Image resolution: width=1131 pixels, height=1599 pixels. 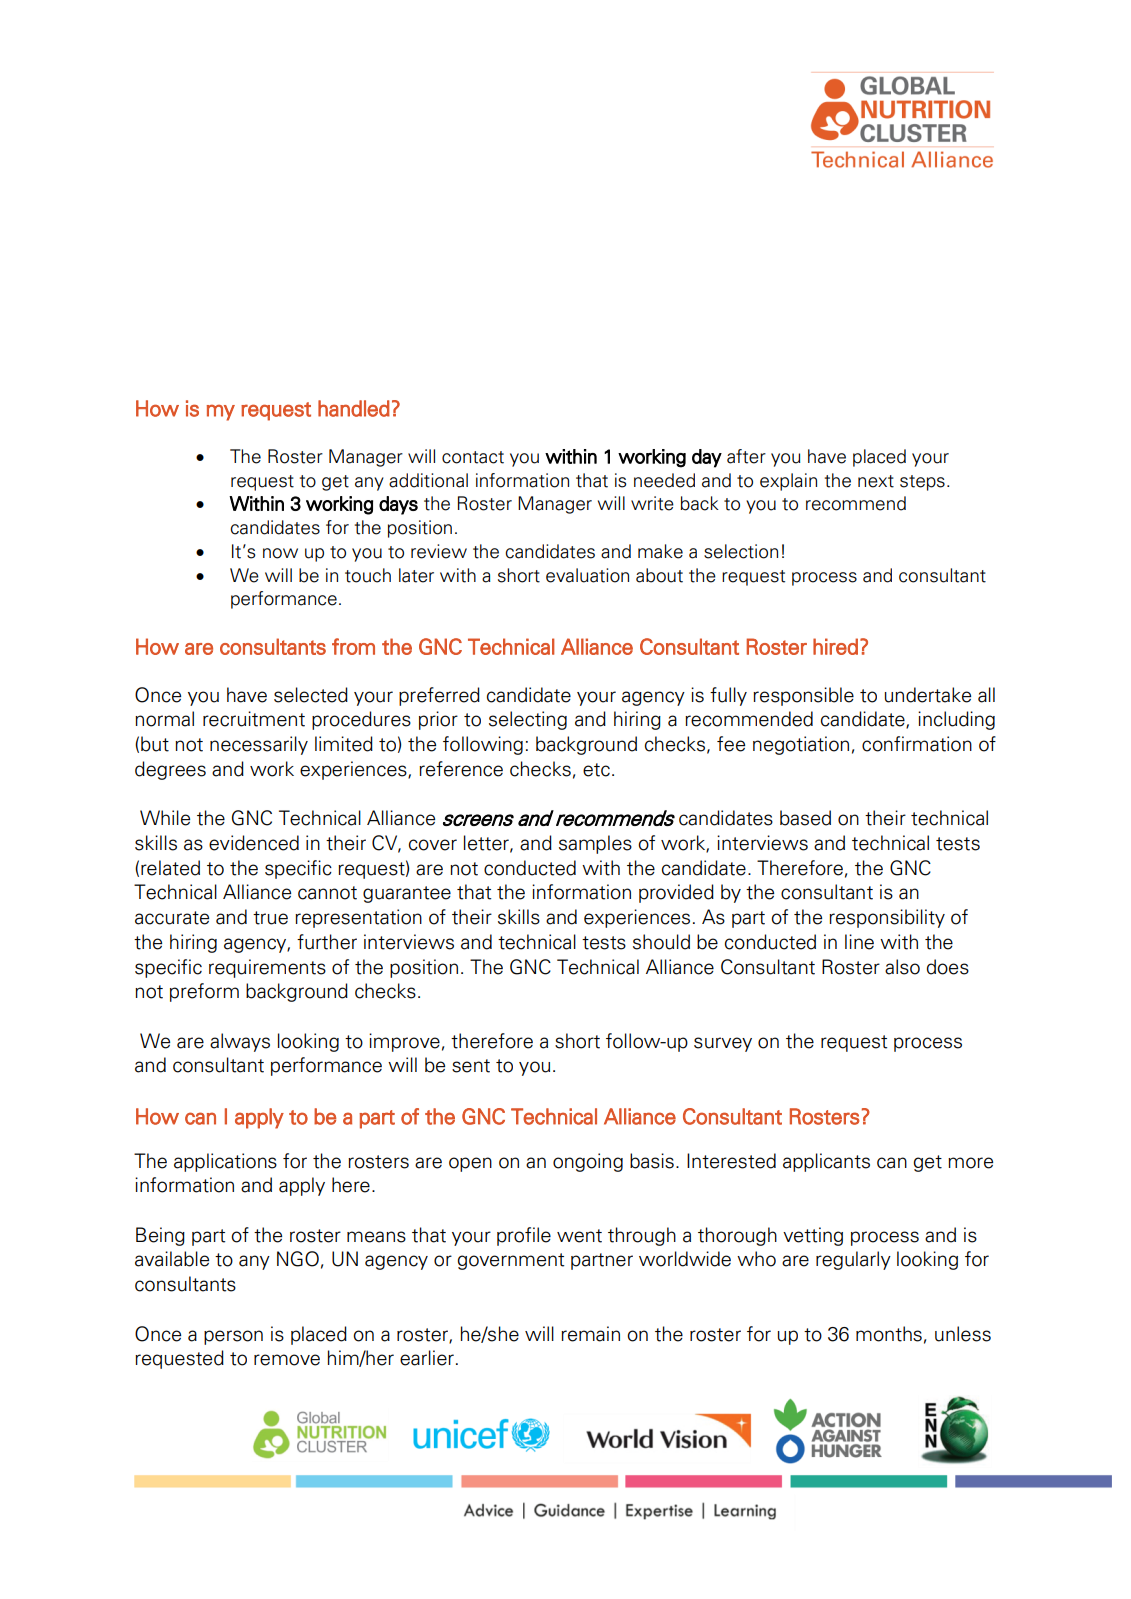 What do you see at coordinates (595, 844) in the screenshot?
I see `samples` at bounding box center [595, 844].
